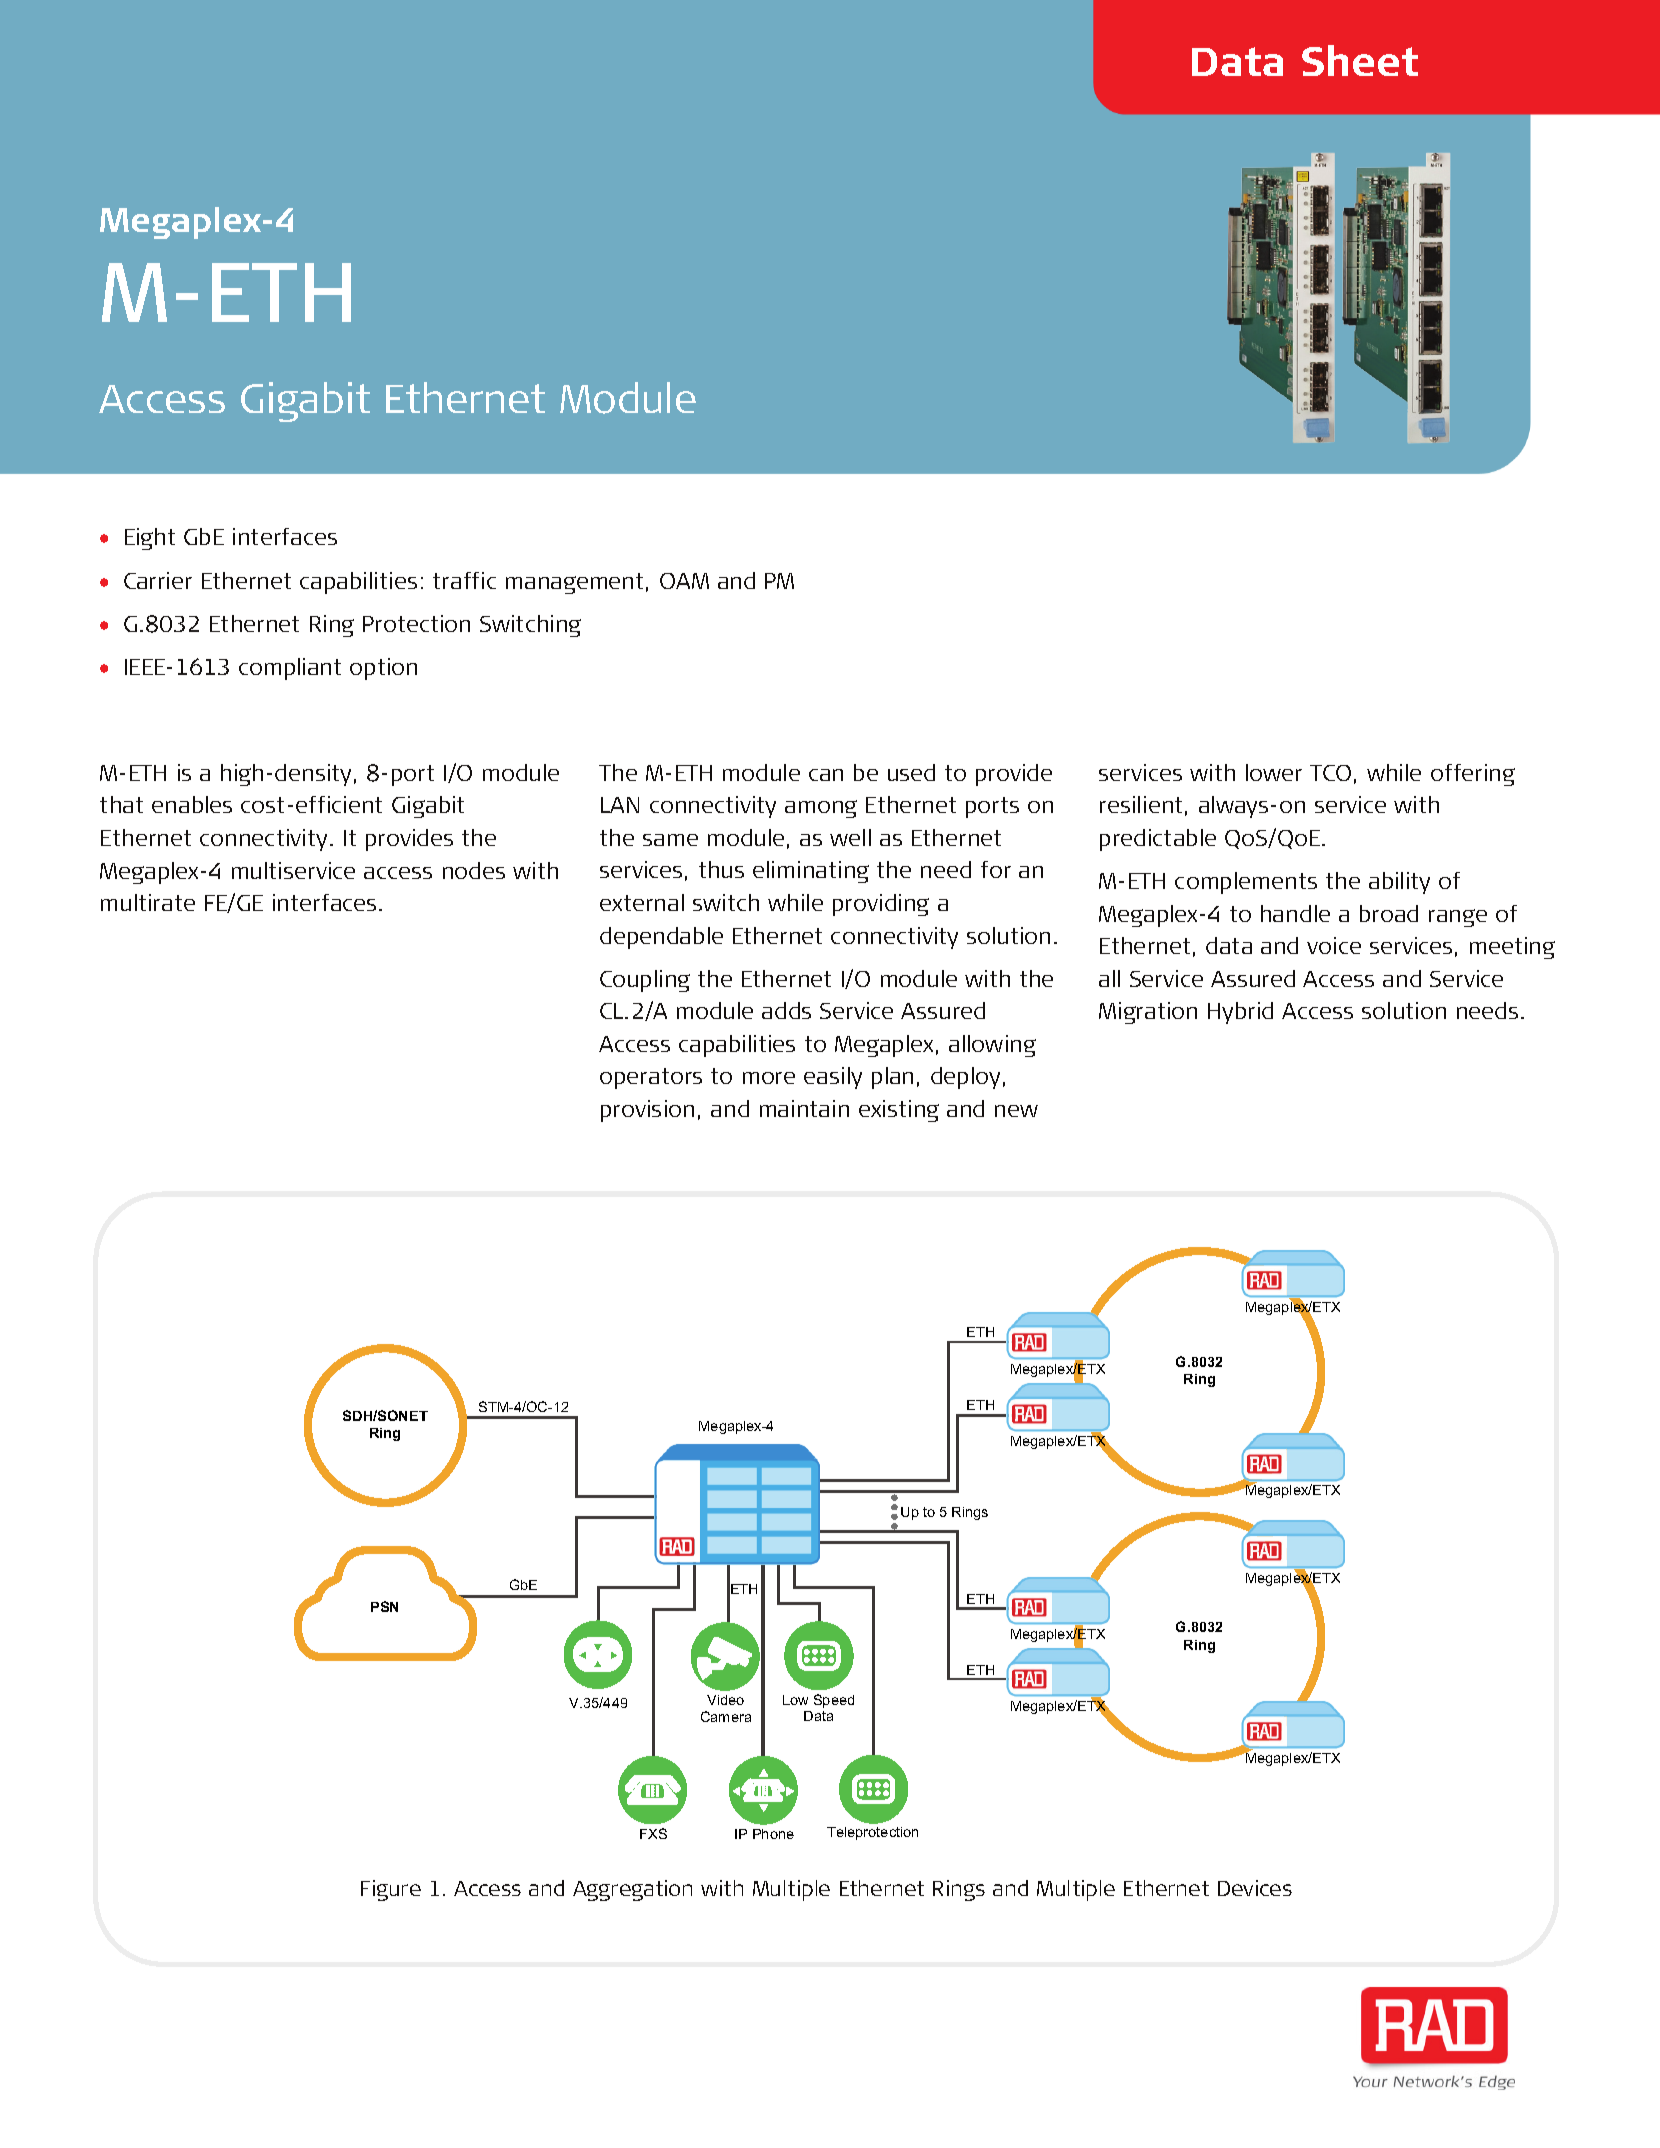  I want to click on Phone, so click(773, 1834).
